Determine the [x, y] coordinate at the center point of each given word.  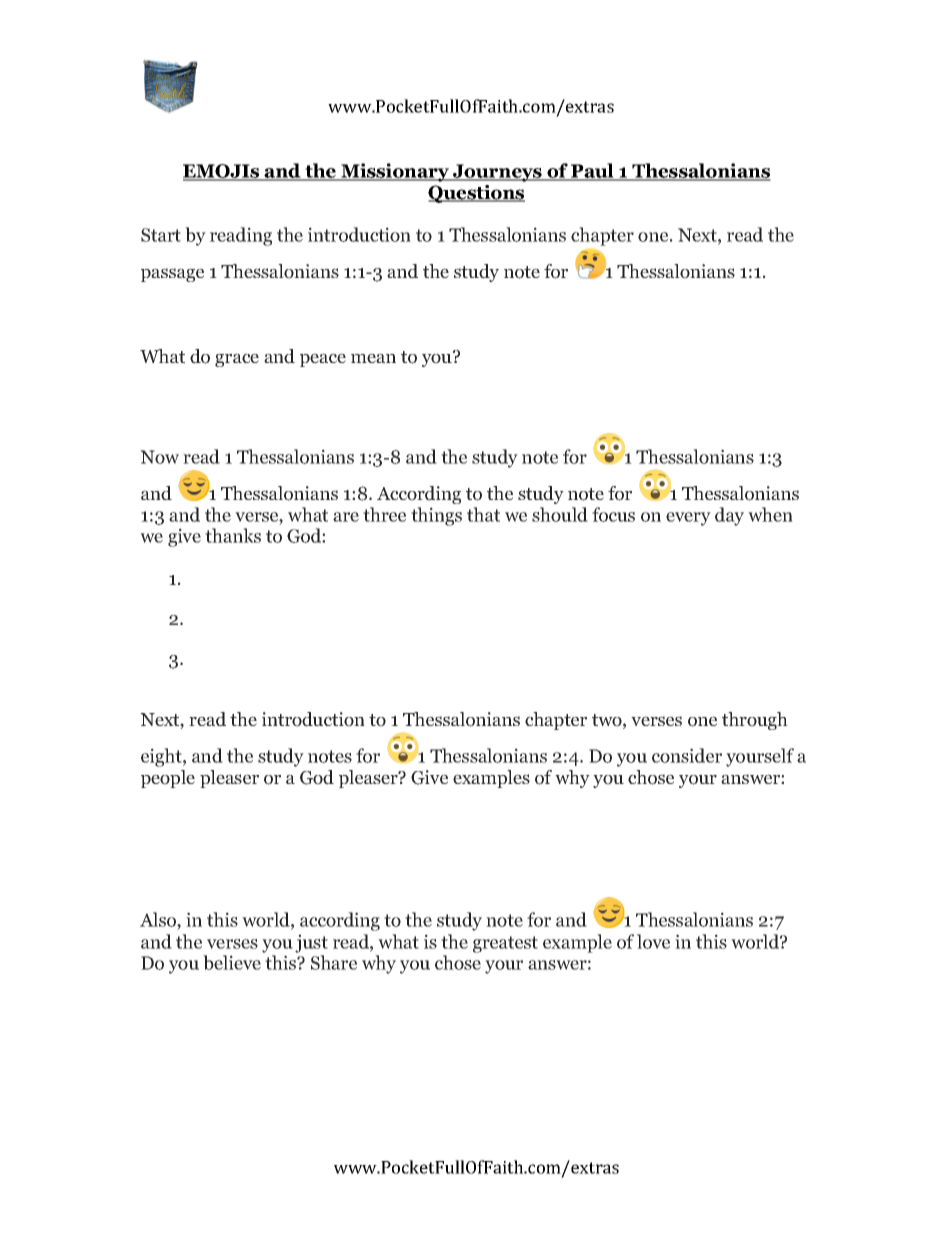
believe [232, 962]
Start [161, 235]
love [653, 941]
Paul [592, 172]
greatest [505, 944]
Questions [476, 194]
